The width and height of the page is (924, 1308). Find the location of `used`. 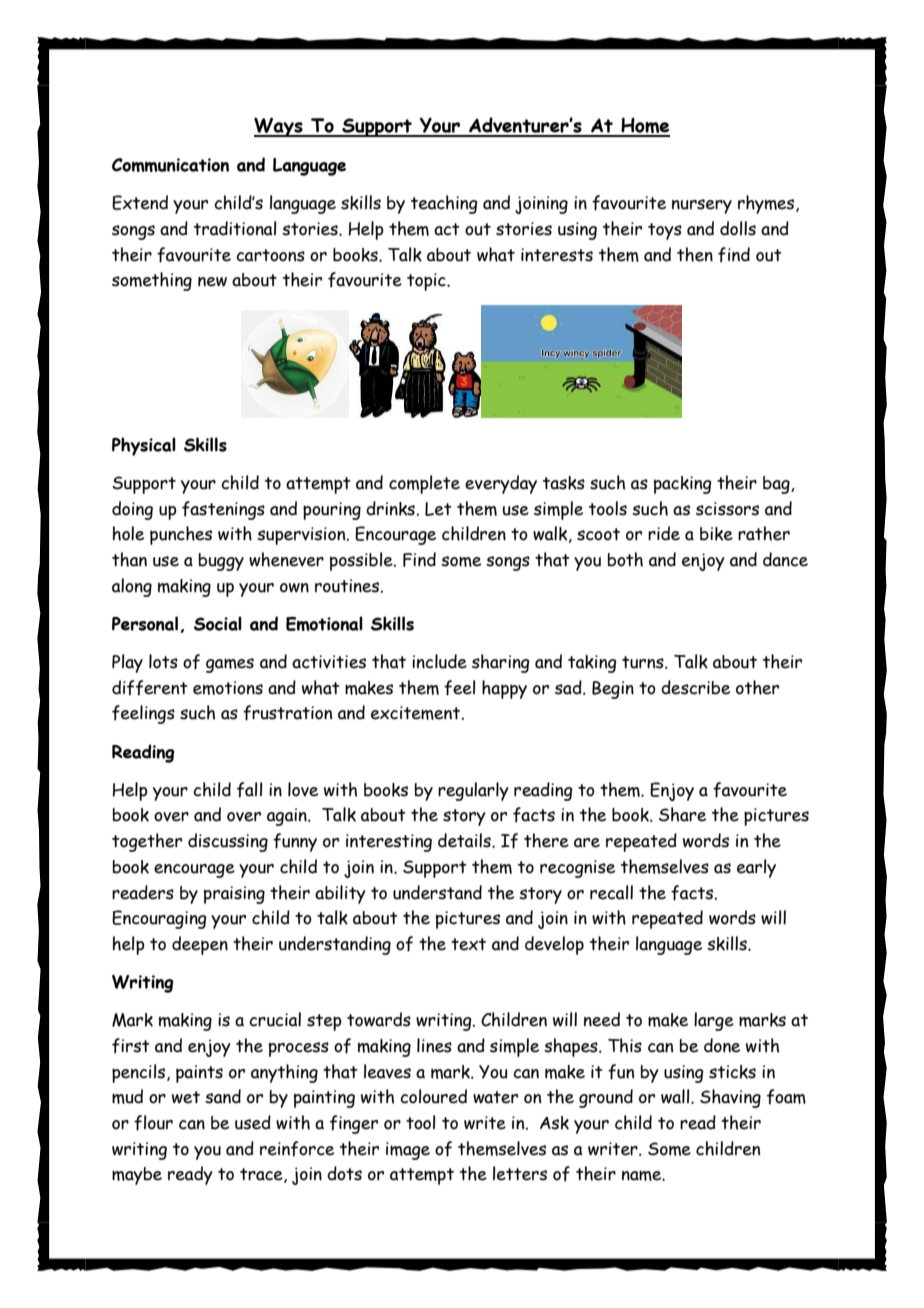

used is located at coordinates (253, 1122).
